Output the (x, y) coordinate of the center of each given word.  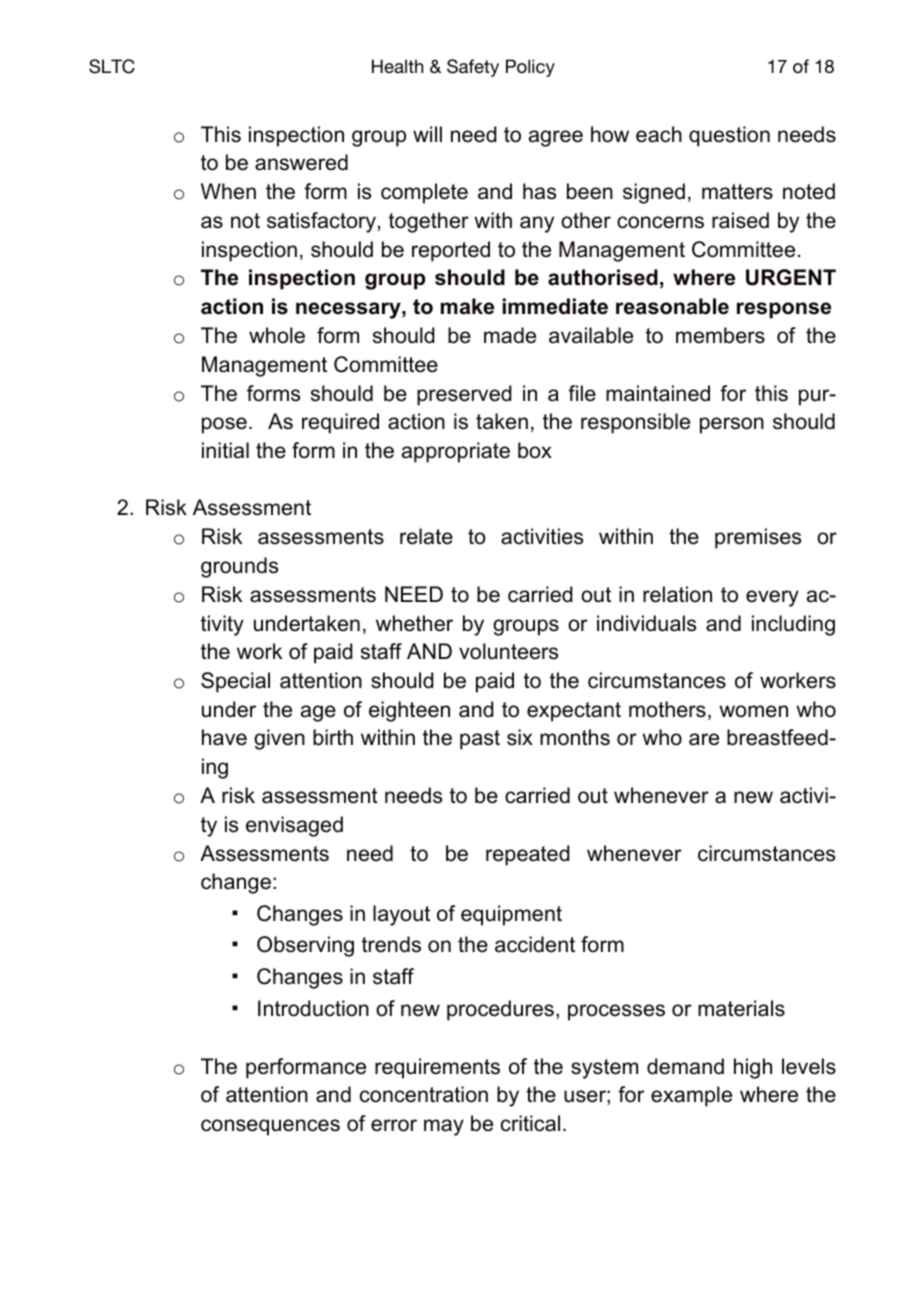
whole (277, 335)
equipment (511, 915)
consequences (270, 1127)
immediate (555, 306)
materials (741, 1008)
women (753, 711)
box (535, 450)
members (720, 335)
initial (225, 450)
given (279, 739)
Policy (530, 68)
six (520, 737)
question (729, 136)
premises (758, 538)
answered (301, 162)
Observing (305, 946)
